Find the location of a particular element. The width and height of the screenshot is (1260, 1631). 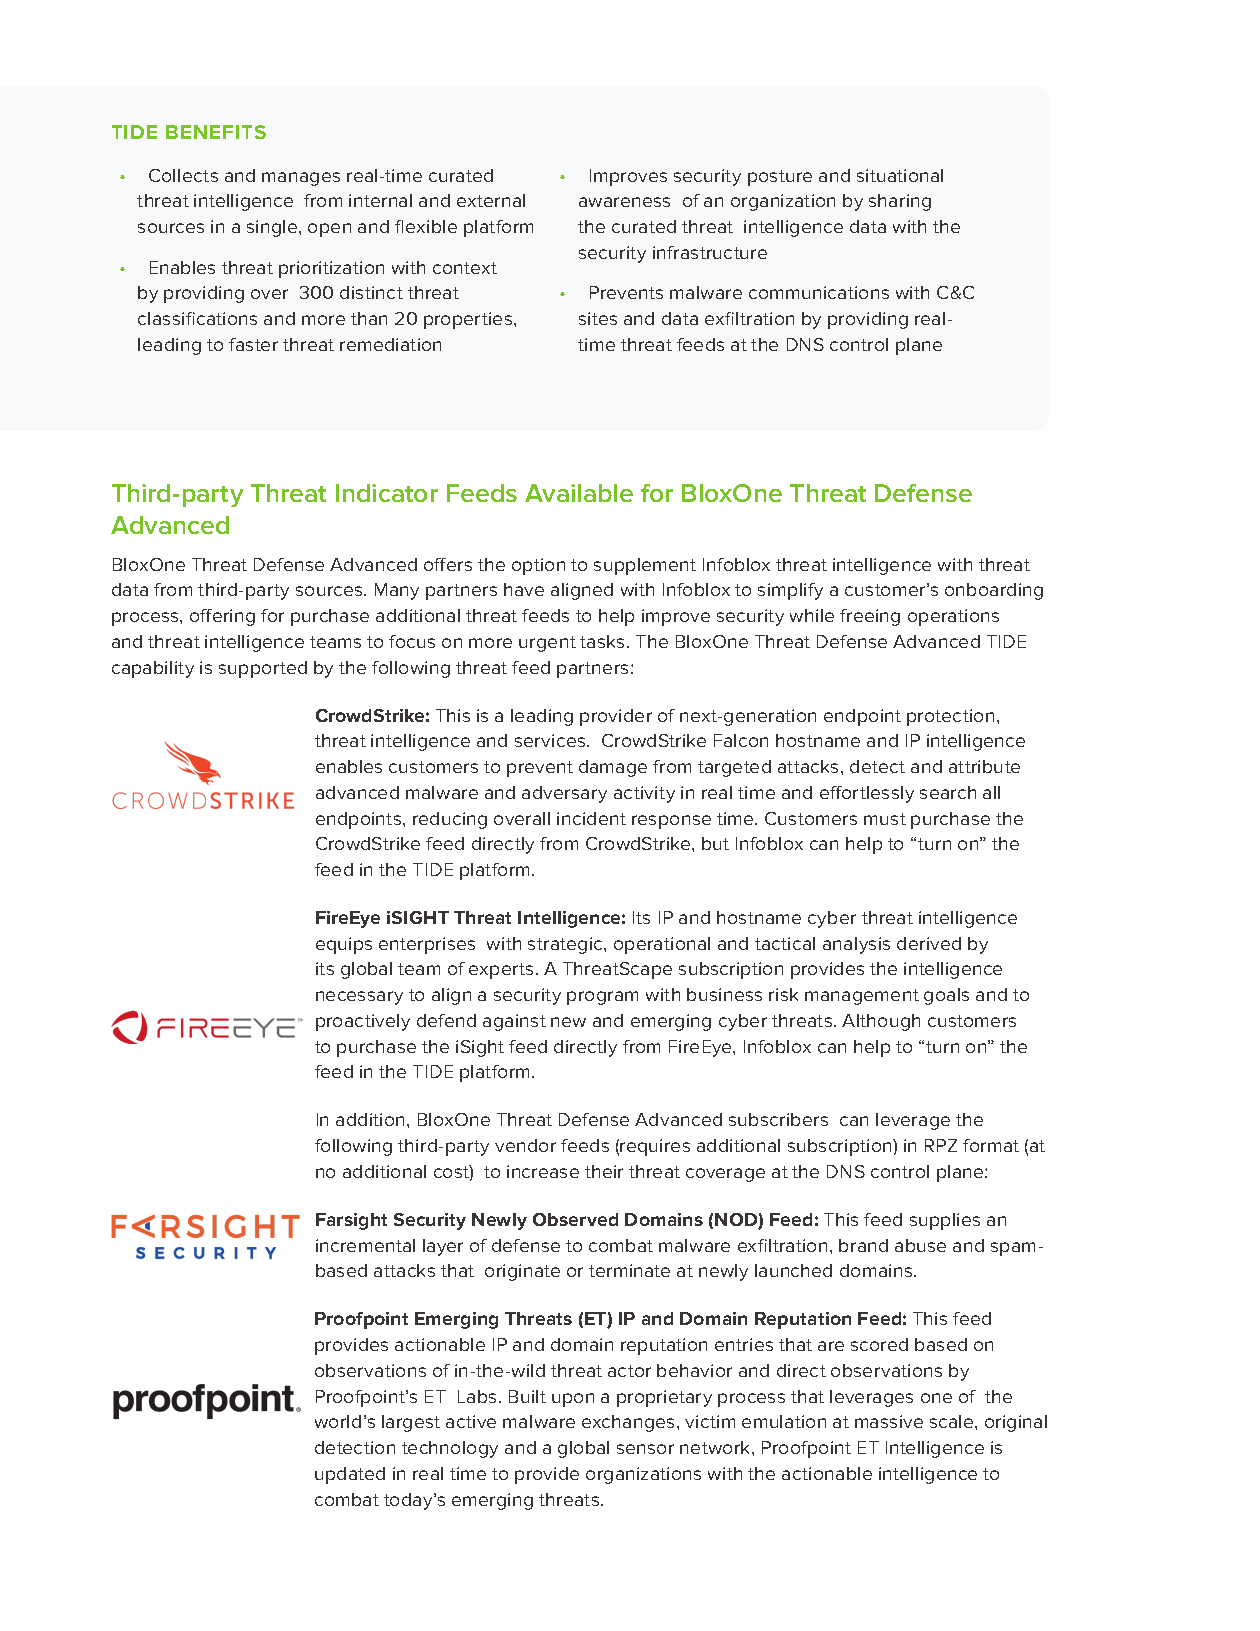

situational is located at coordinates (900, 175).
